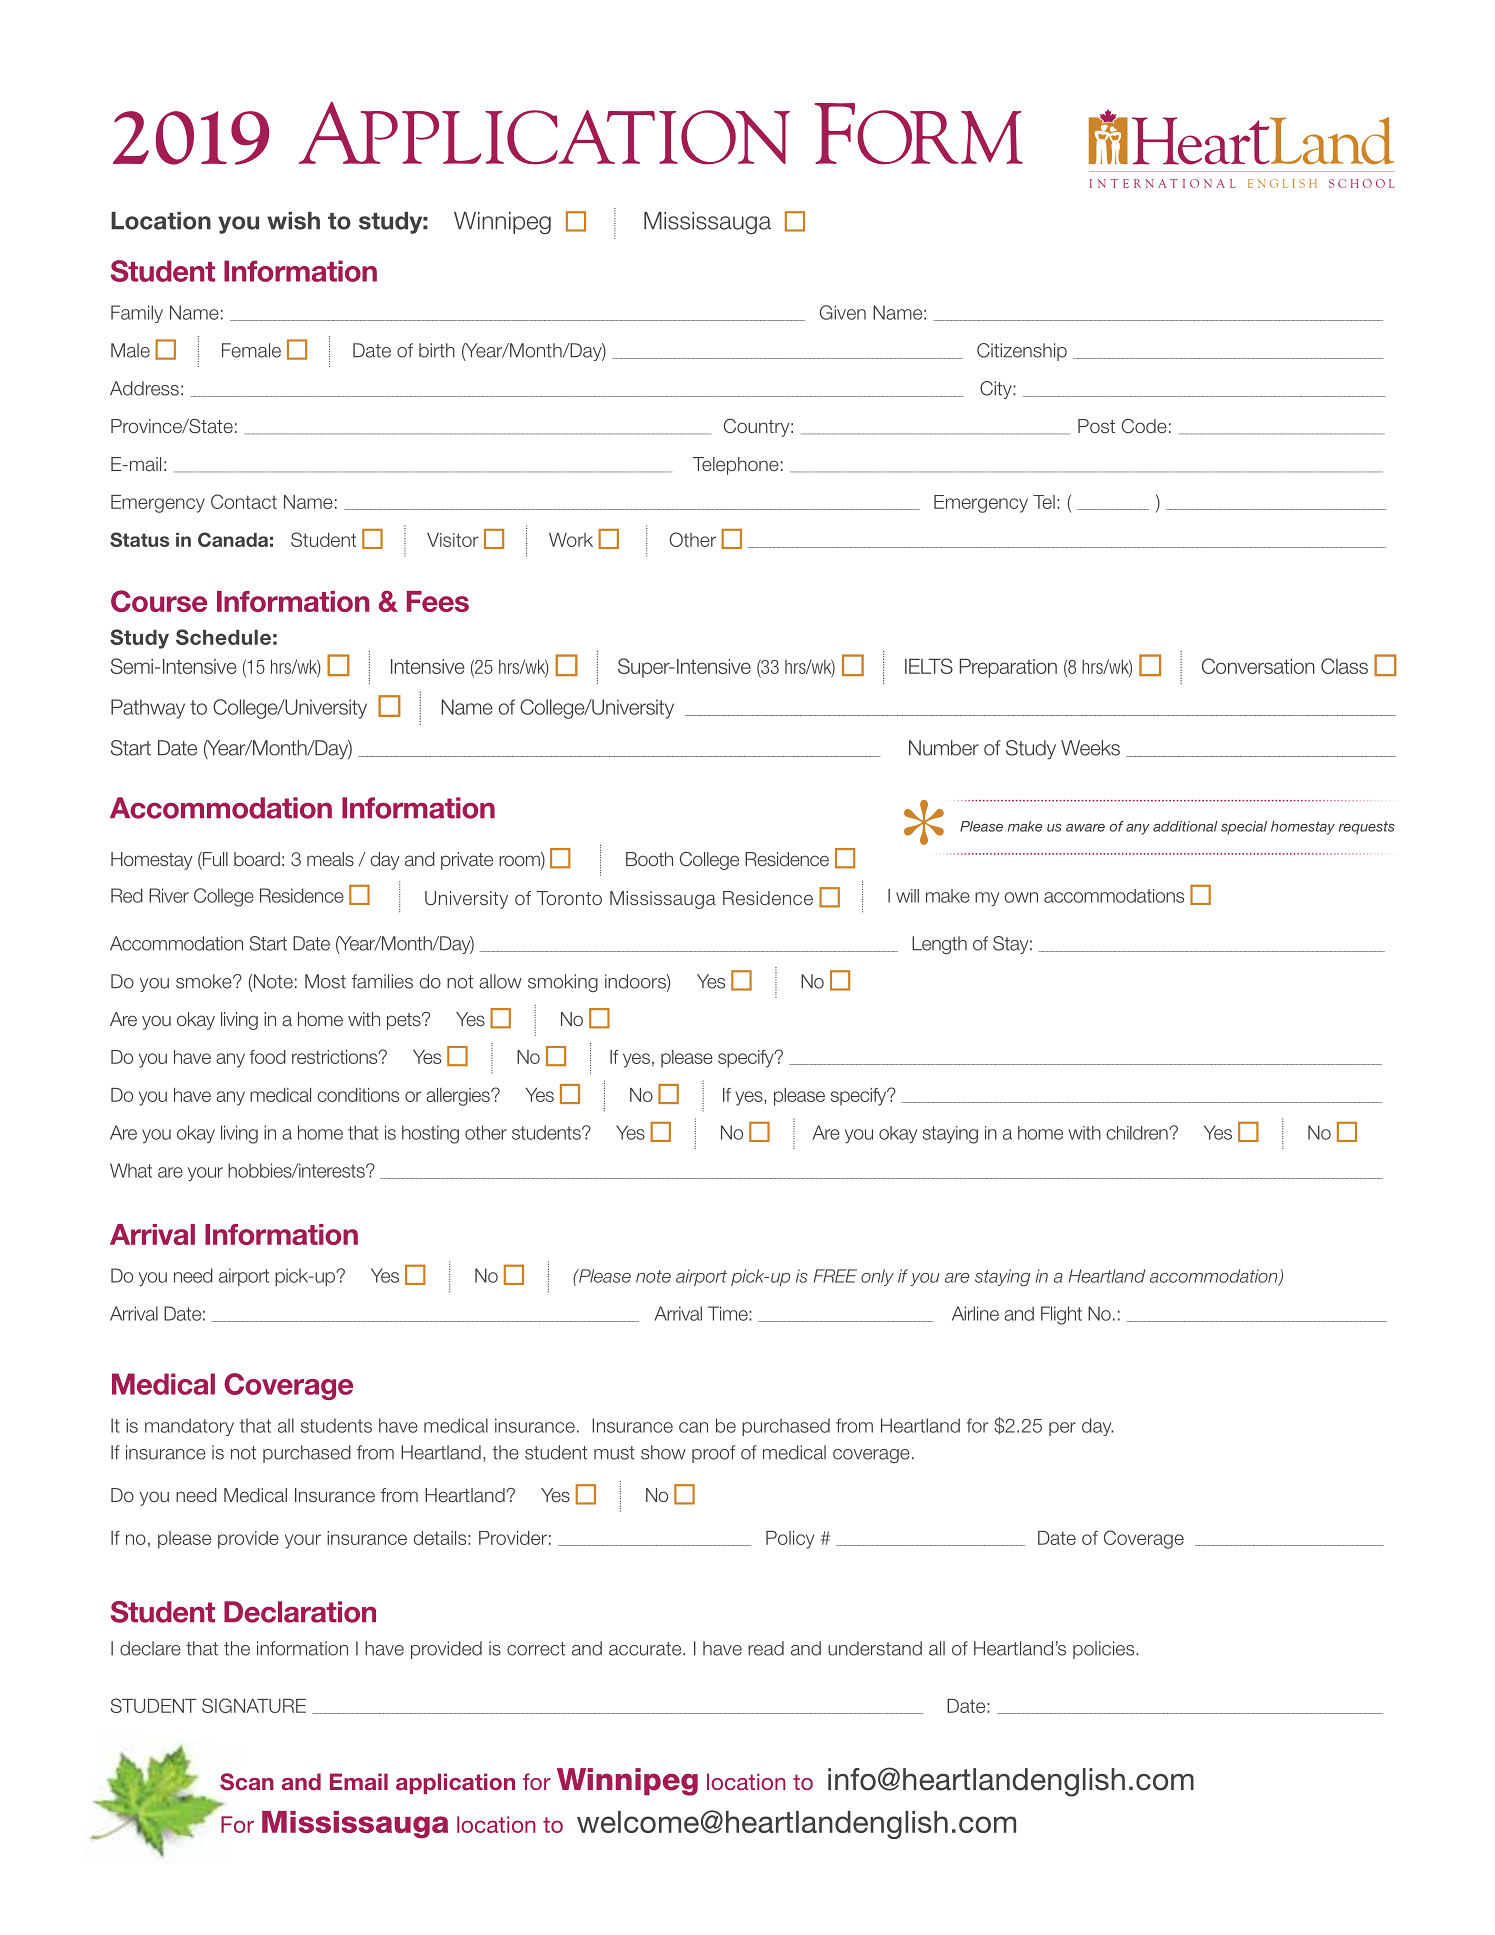  I want to click on SIGNATURE, so click(254, 1705).
